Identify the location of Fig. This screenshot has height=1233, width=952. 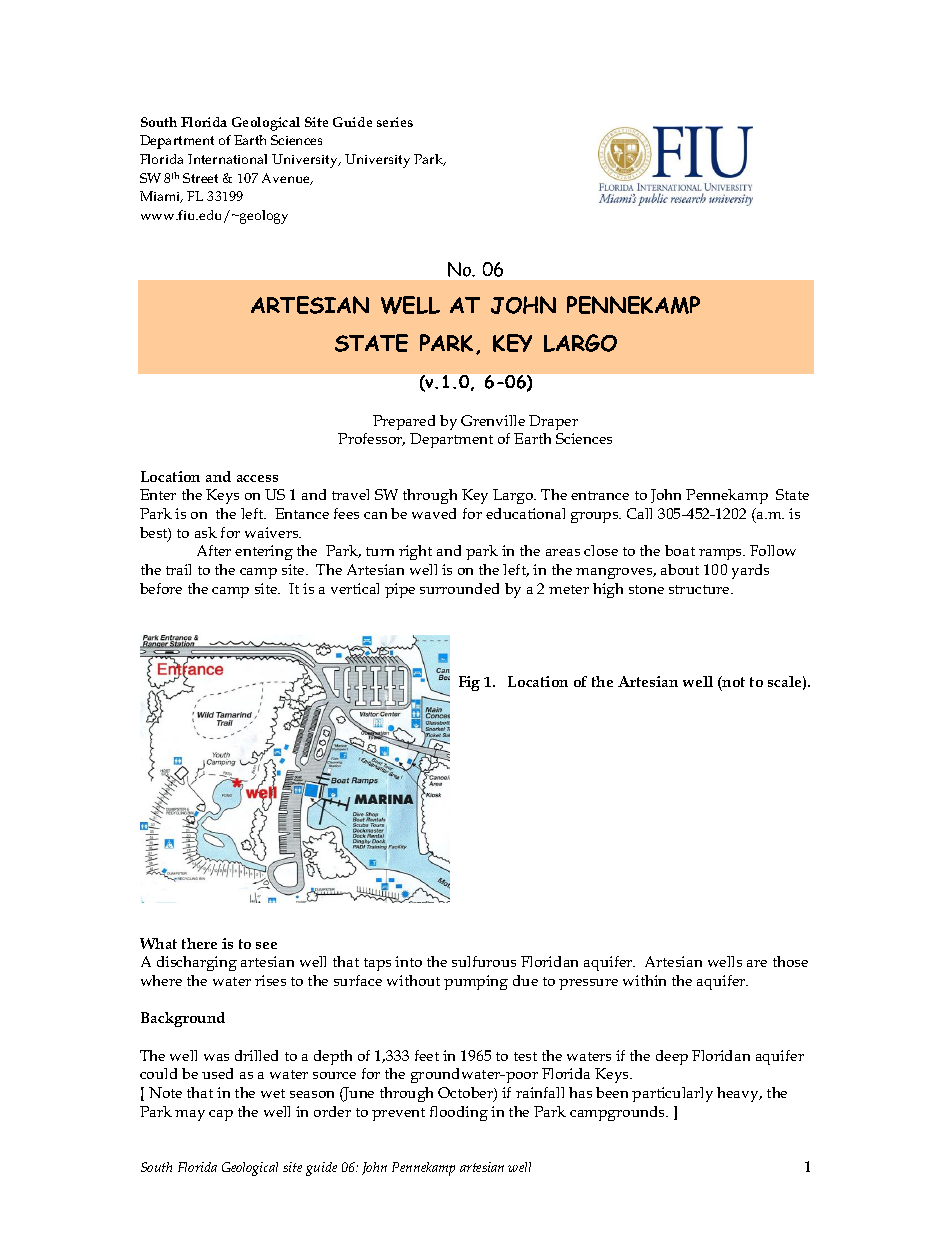
(469, 683).
